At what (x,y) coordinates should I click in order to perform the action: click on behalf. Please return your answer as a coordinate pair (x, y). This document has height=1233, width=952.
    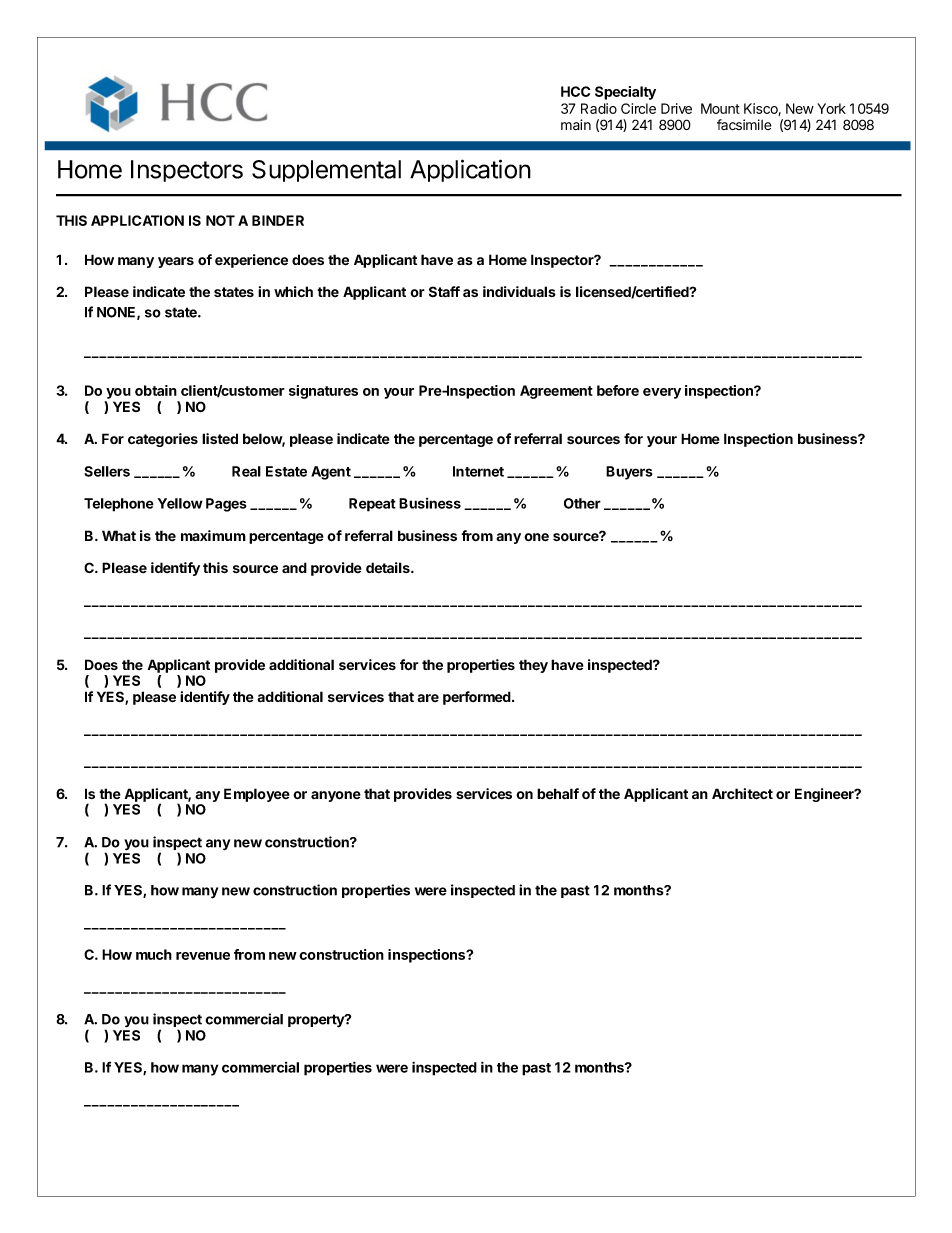
    Looking at the image, I should click on (558, 793).
